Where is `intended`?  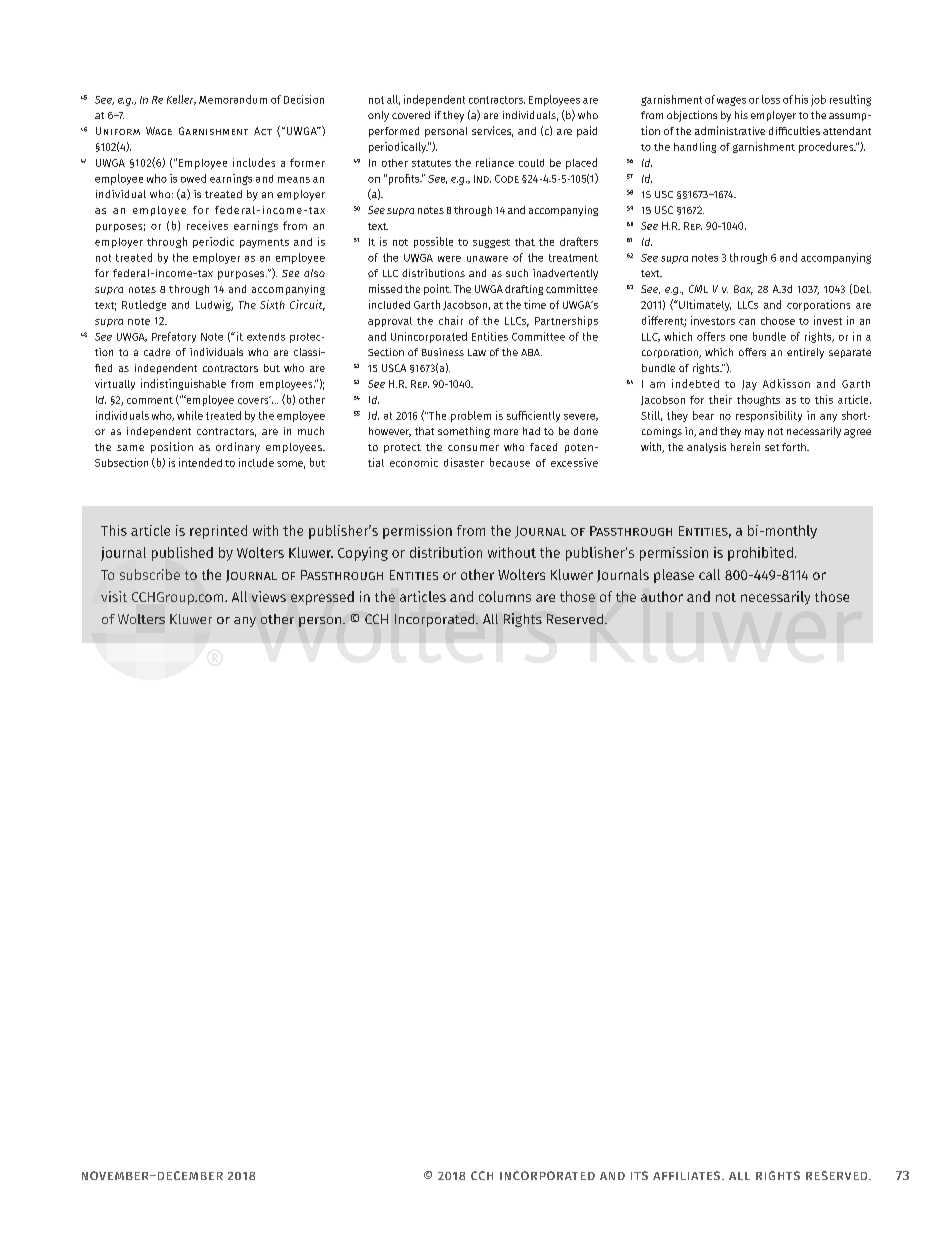
intended is located at coordinates (200, 462).
